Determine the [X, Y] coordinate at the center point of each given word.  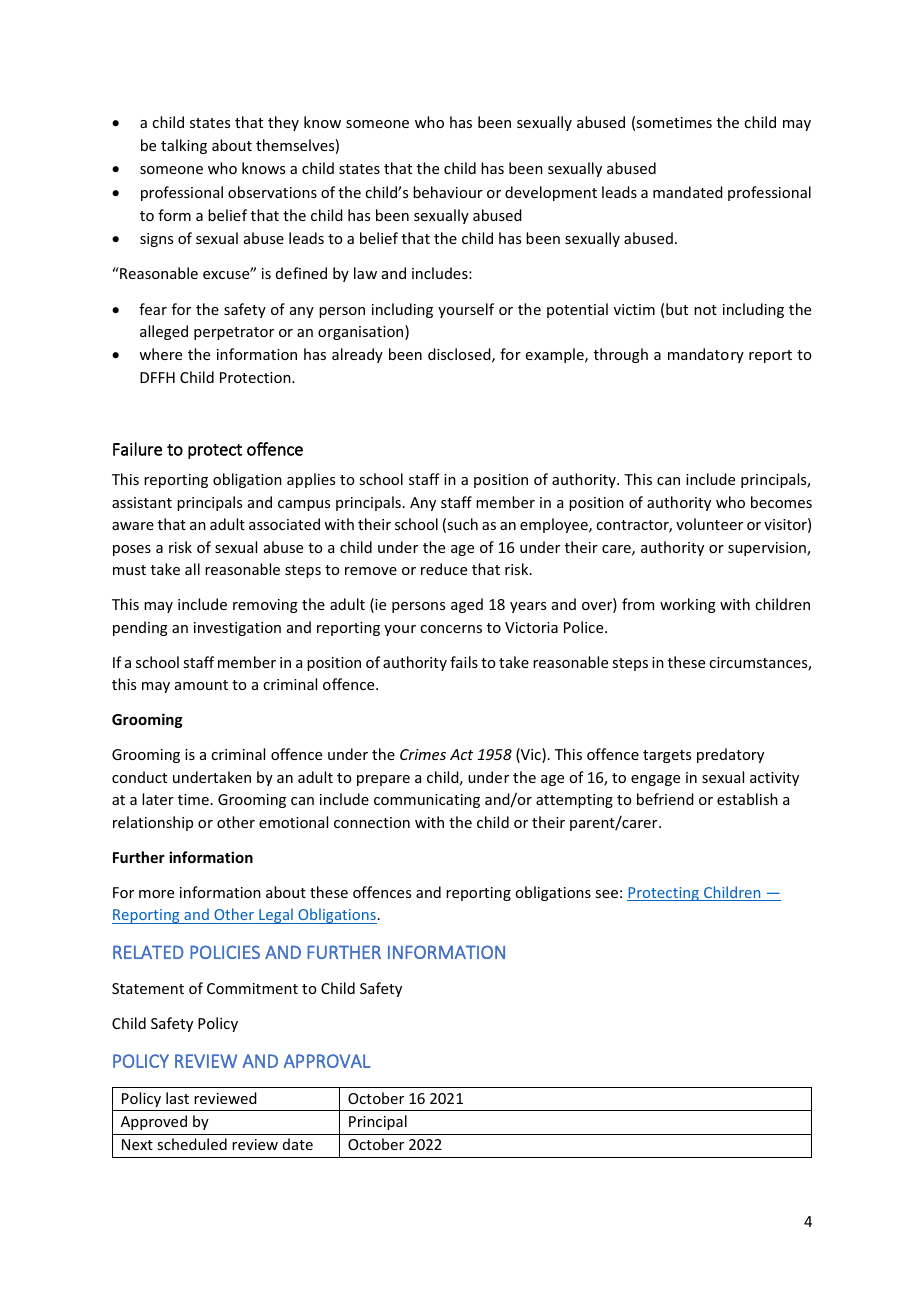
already [357, 355]
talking [184, 146]
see [606, 894]
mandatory [706, 355]
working [688, 605]
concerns [451, 629]
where [160, 354]
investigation [237, 629]
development [551, 193]
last [177, 1098]
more [156, 894]
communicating [427, 801]
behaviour [448, 192]
